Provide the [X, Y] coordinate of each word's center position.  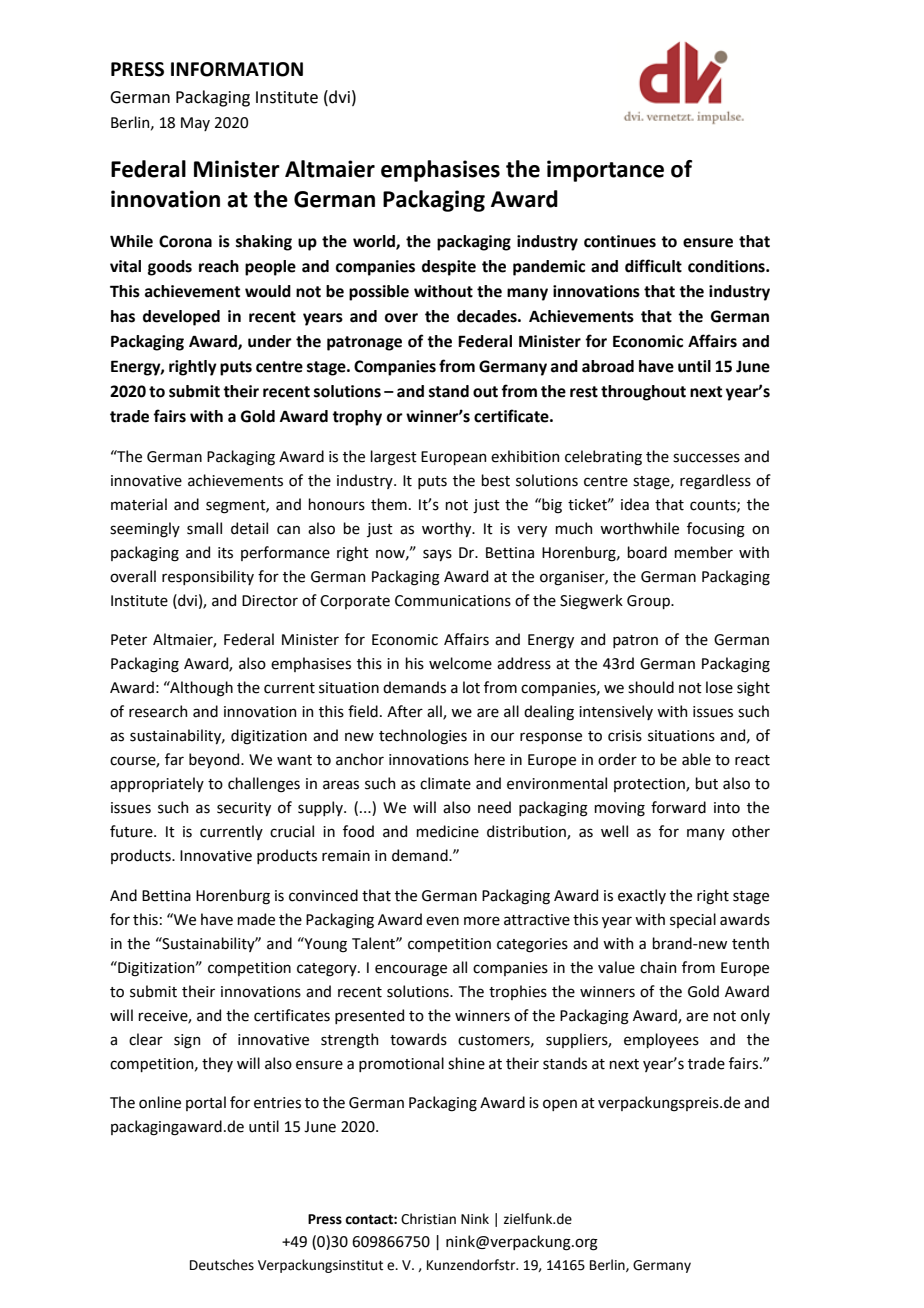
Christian [428, 1219]
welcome [460, 663]
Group [649, 602]
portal [206, 1103]
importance [605, 171]
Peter [129, 640]
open [560, 1105]
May [195, 124]
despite [449, 268]
